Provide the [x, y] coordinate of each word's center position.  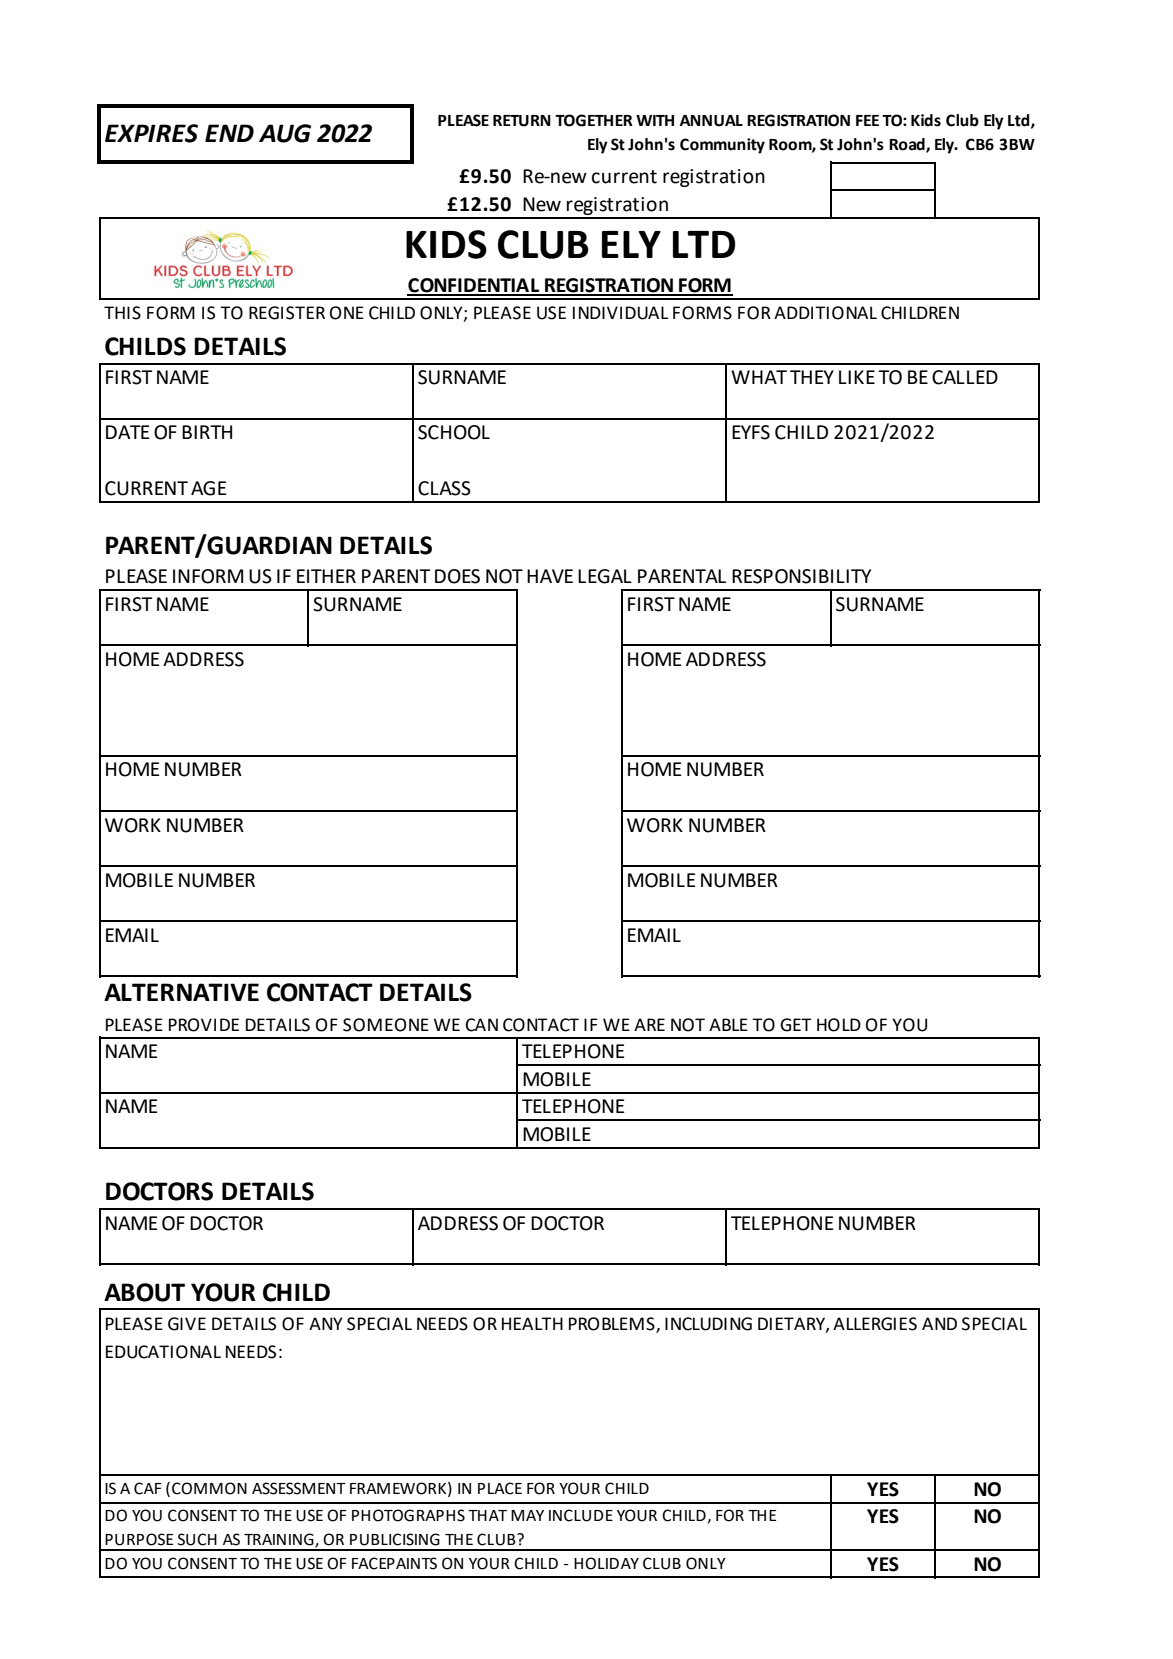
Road [908, 145]
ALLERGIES [875, 1324]
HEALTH [532, 1323]
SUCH [197, 1539]
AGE [208, 488]
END [229, 133]
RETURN [522, 121]
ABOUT [144, 1292]
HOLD [839, 1025]
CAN [482, 1025]
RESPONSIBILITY [801, 576]
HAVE [550, 576]
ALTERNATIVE [181, 992]
